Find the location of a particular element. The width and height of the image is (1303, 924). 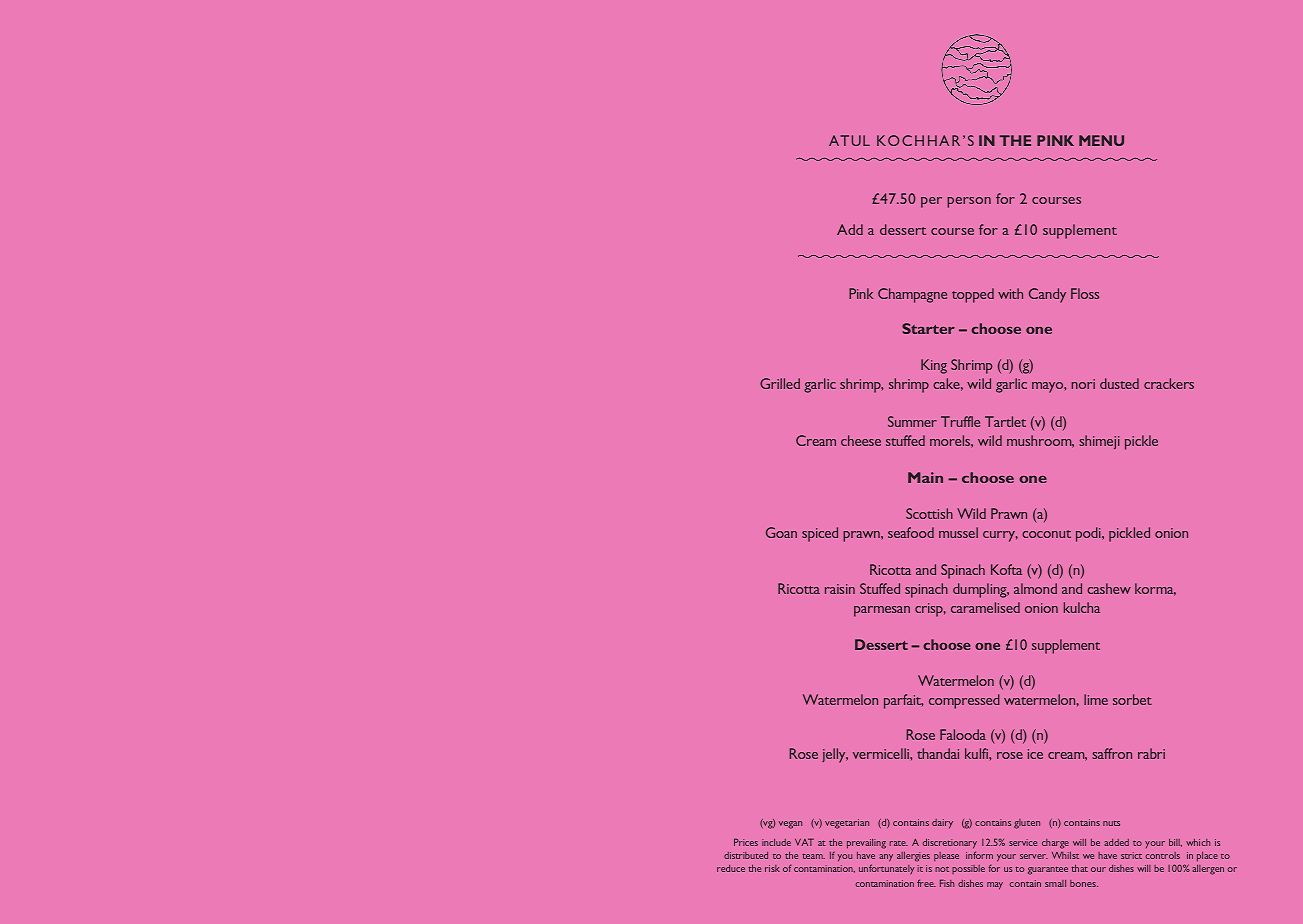

Goan is located at coordinates (781, 532).
